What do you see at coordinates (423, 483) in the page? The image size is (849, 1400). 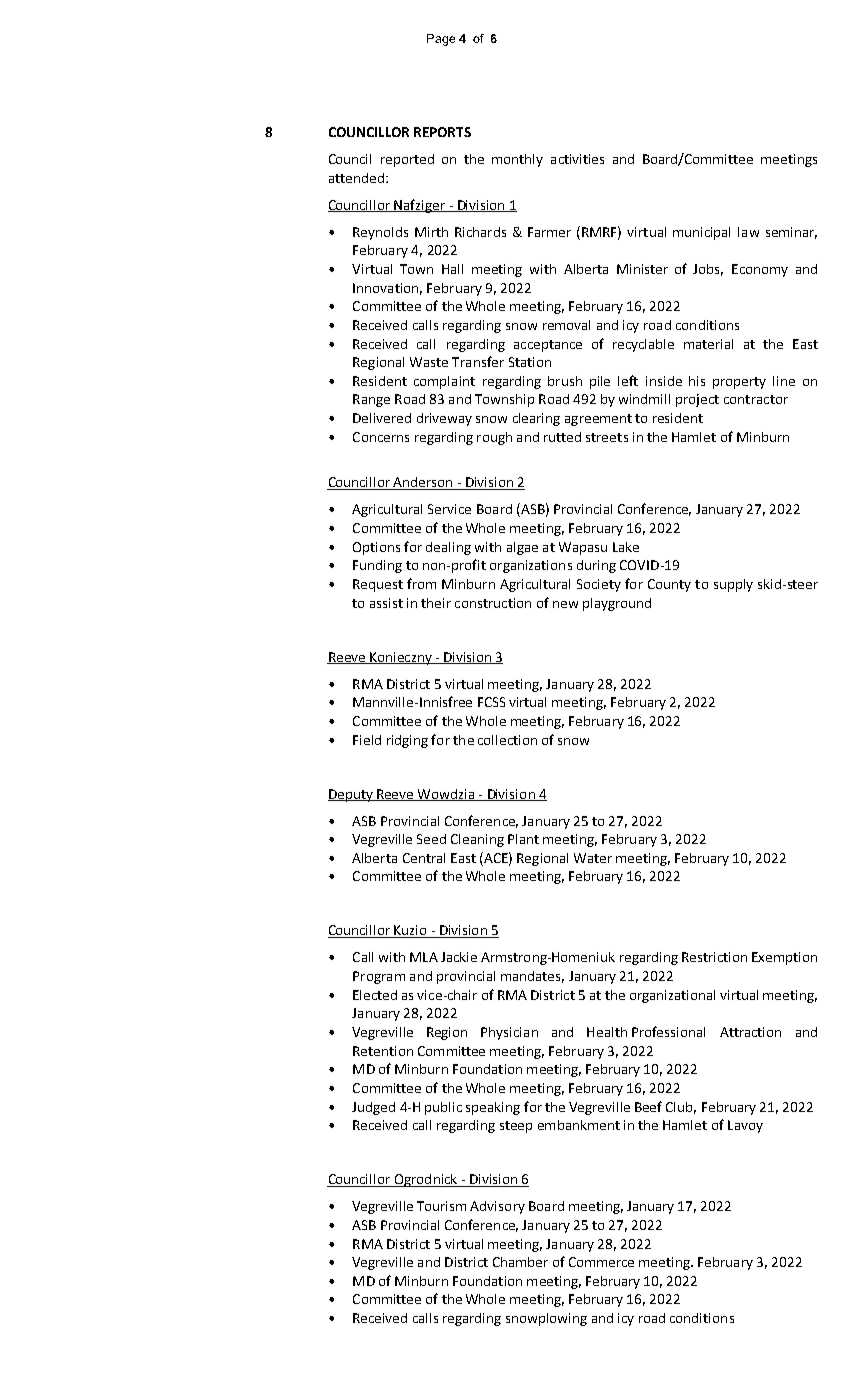 I see `Anderson` at bounding box center [423, 483].
